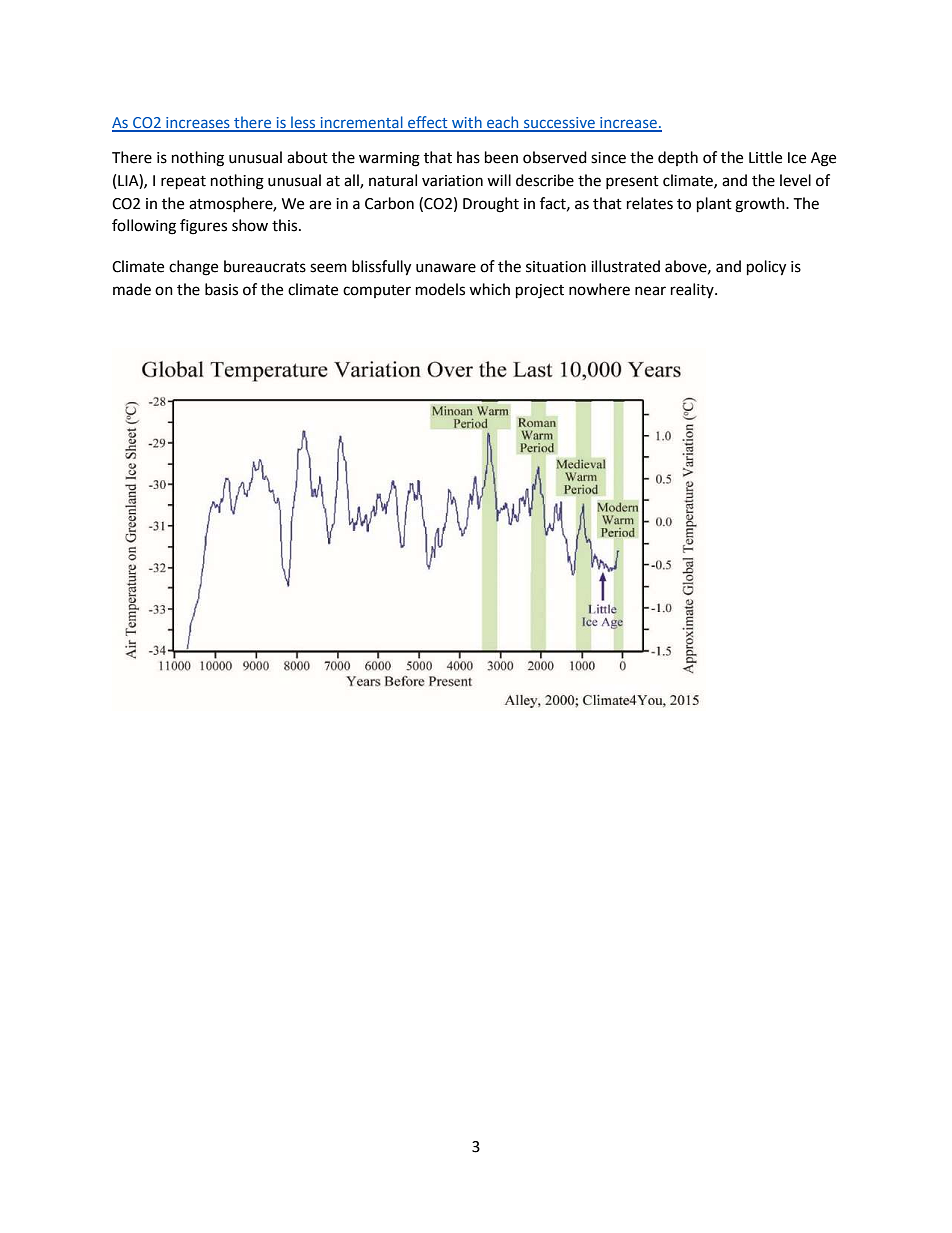 The width and height of the page is (952, 1233). Describe the element at coordinates (303, 123) in the page. I see `less` at that location.
